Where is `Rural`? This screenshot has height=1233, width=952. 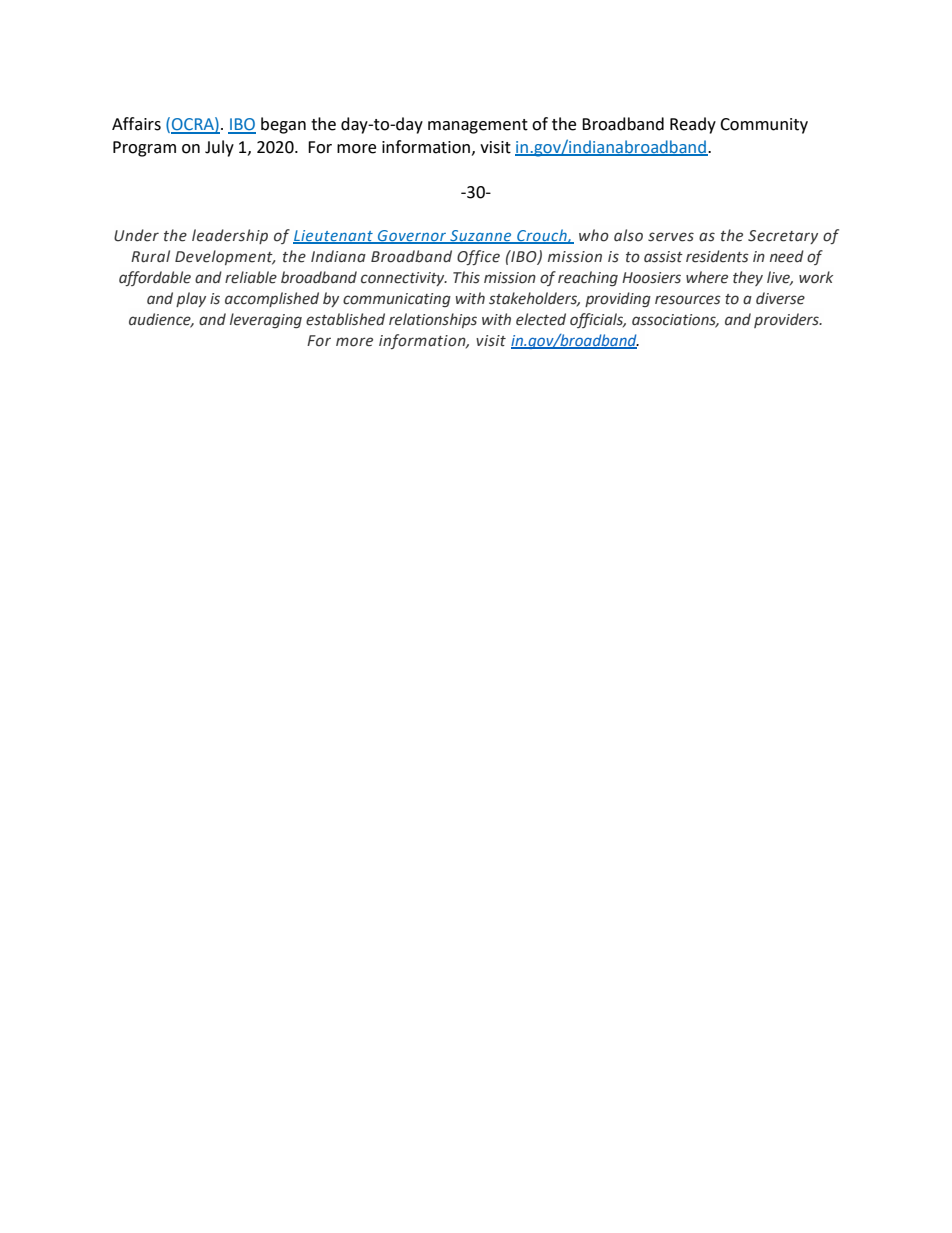 Rural is located at coordinates (150, 256).
